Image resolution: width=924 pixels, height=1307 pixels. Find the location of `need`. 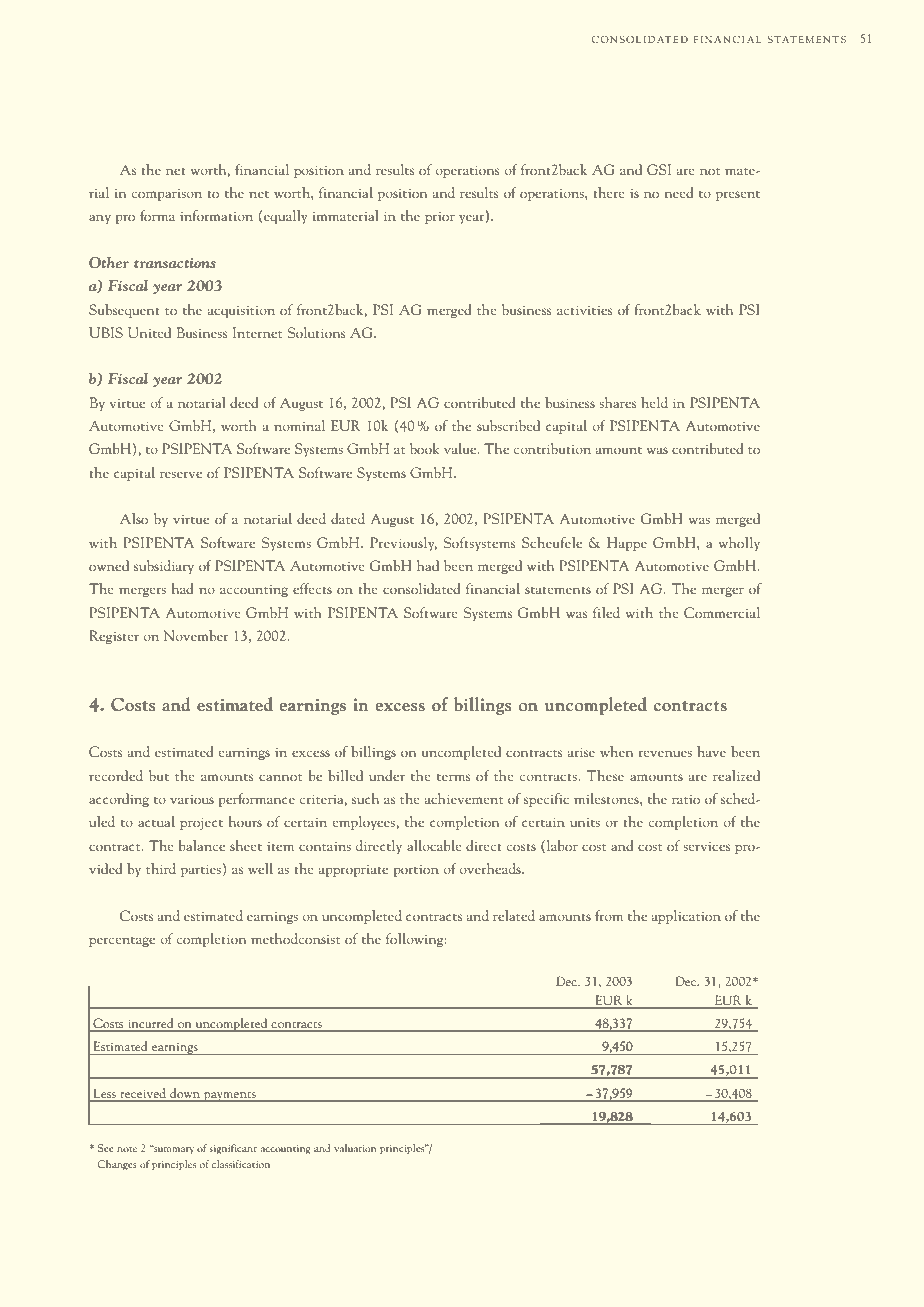

need is located at coordinates (679, 192).
